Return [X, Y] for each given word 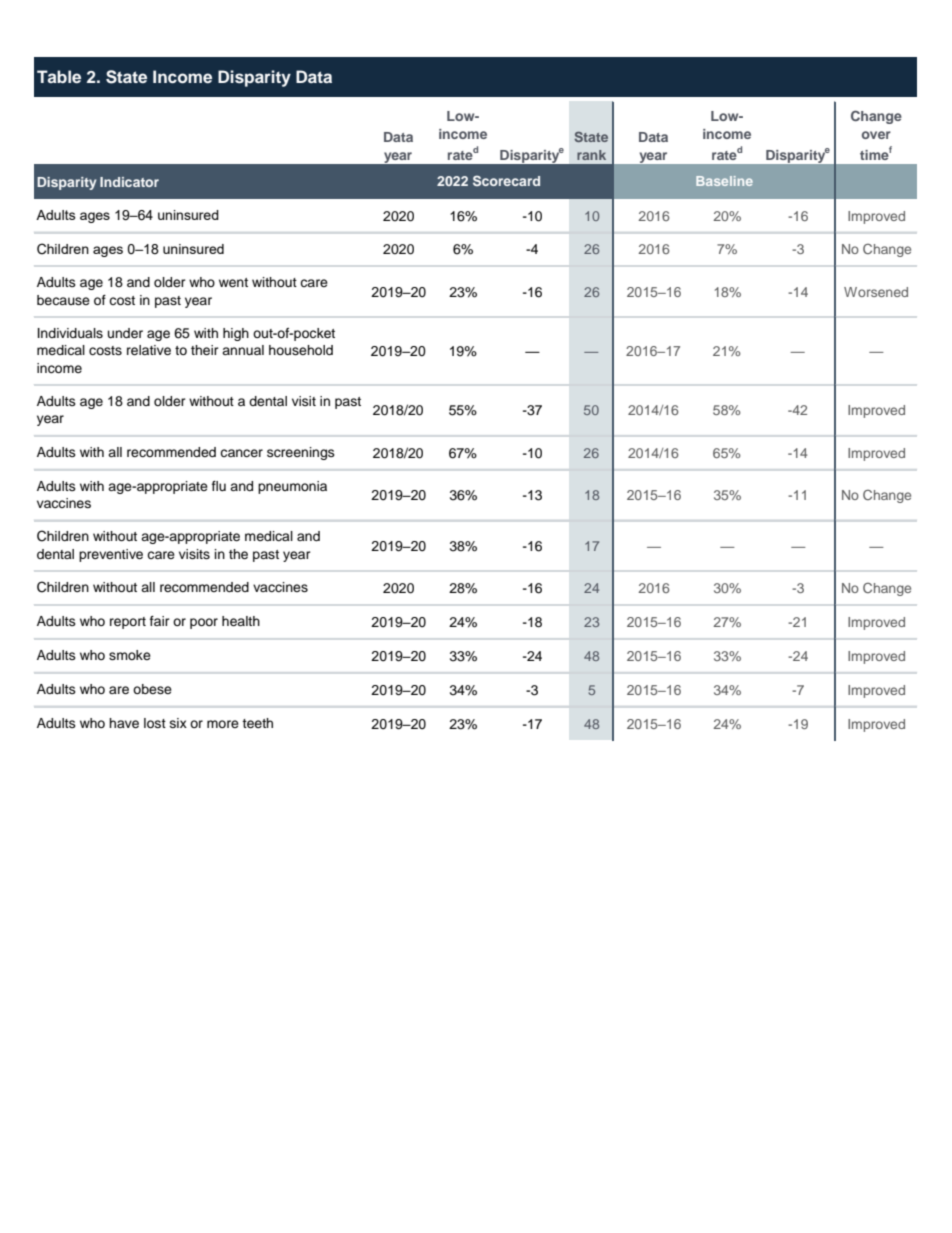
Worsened [876, 292]
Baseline [724, 181]
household [301, 350]
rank [591, 155]
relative [149, 350]
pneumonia [292, 487]
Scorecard [506, 180]
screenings [301, 453]
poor [204, 623]
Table [59, 76]
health [241, 621]
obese [152, 689]
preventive [111, 555]
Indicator [129, 182]
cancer [241, 453]
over [876, 135]
